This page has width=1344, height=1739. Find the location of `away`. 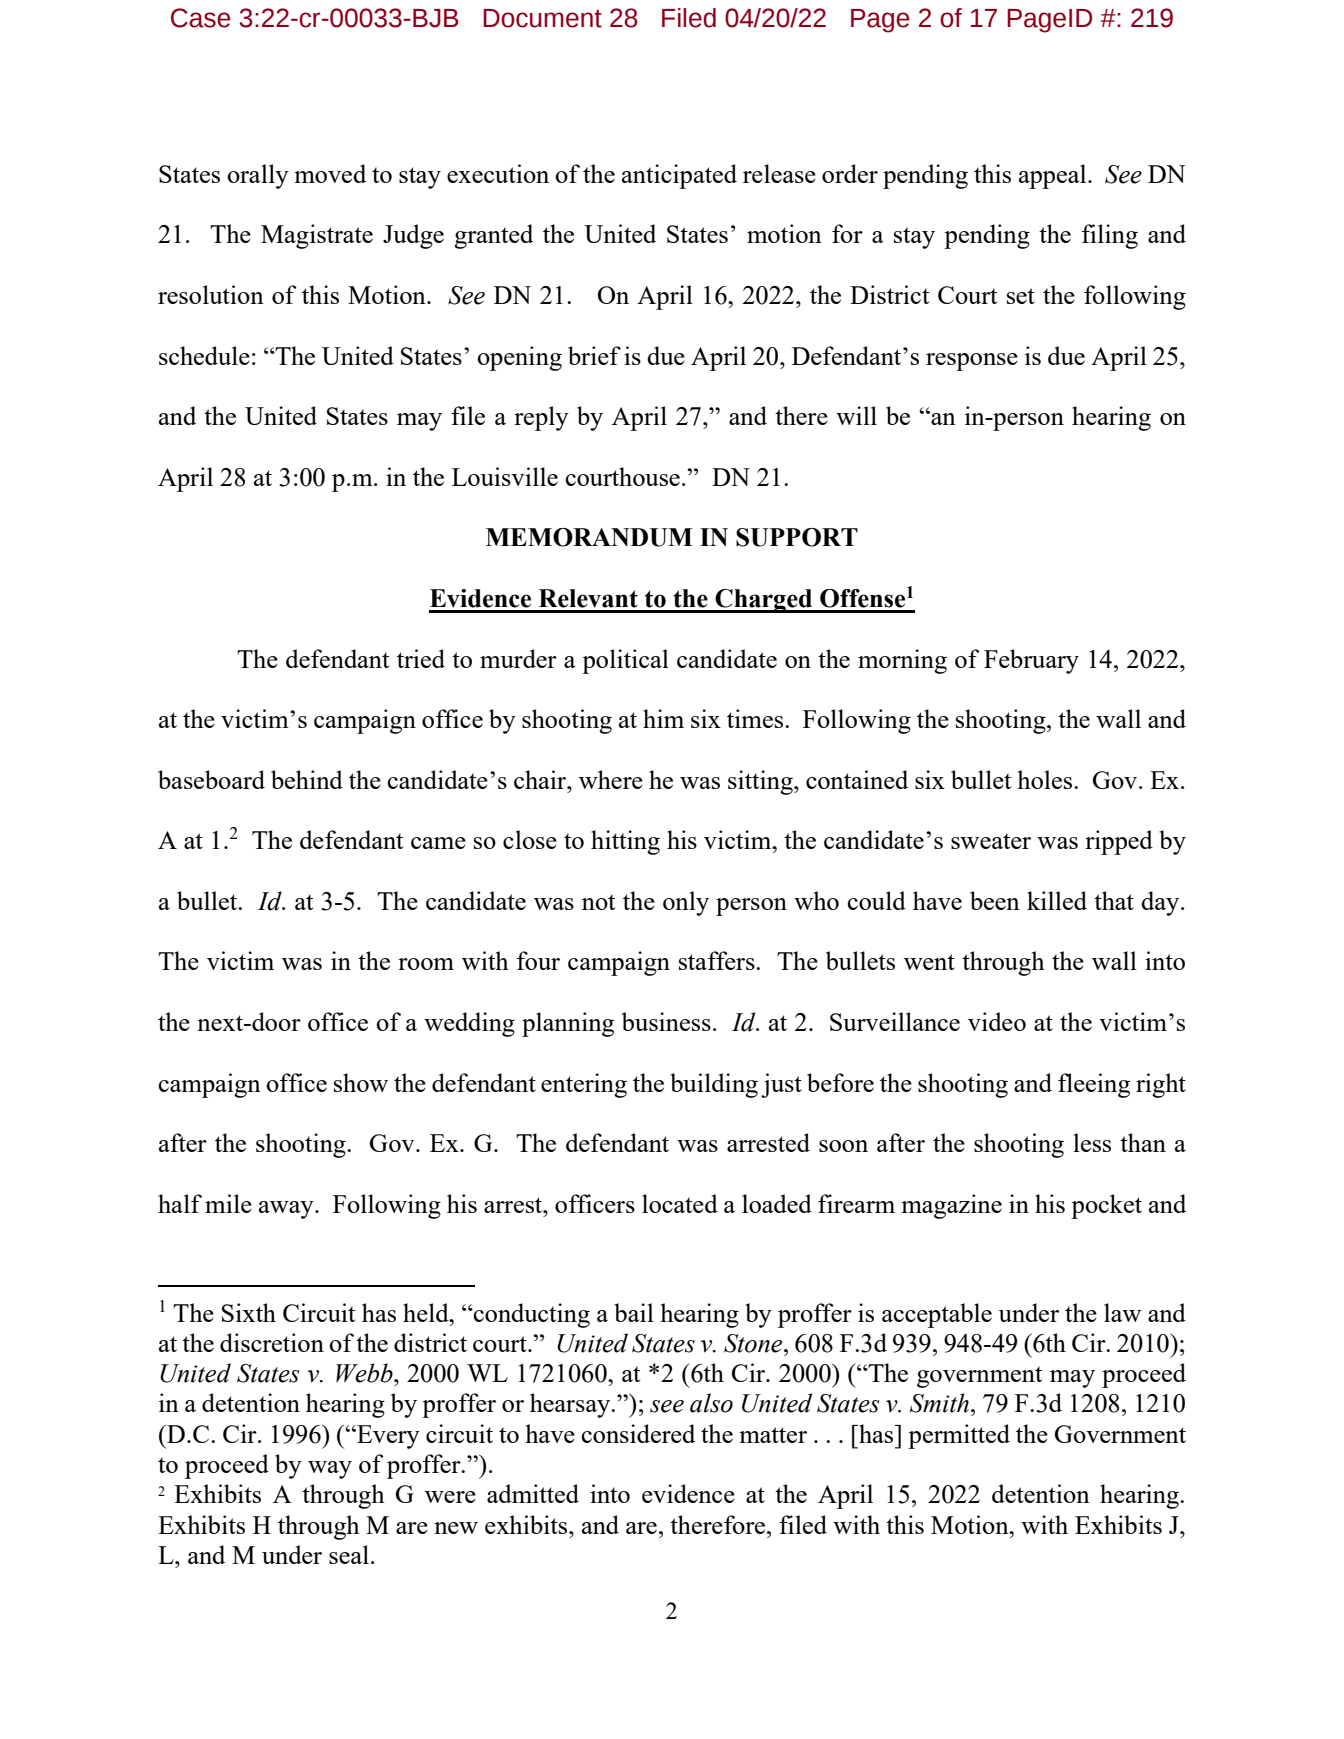

away is located at coordinates (287, 1210).
